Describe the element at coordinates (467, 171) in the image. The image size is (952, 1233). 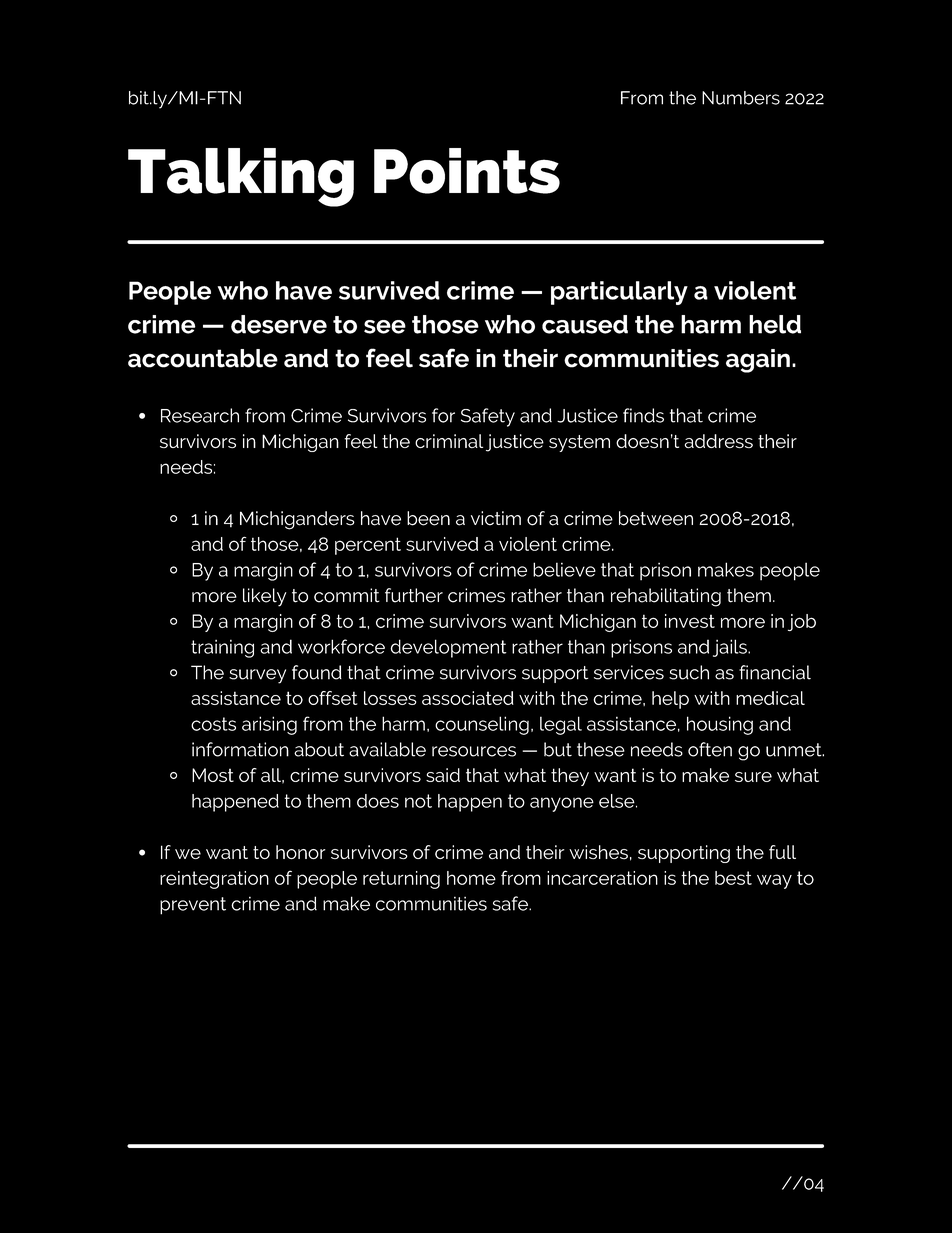
I see `Points` at that location.
